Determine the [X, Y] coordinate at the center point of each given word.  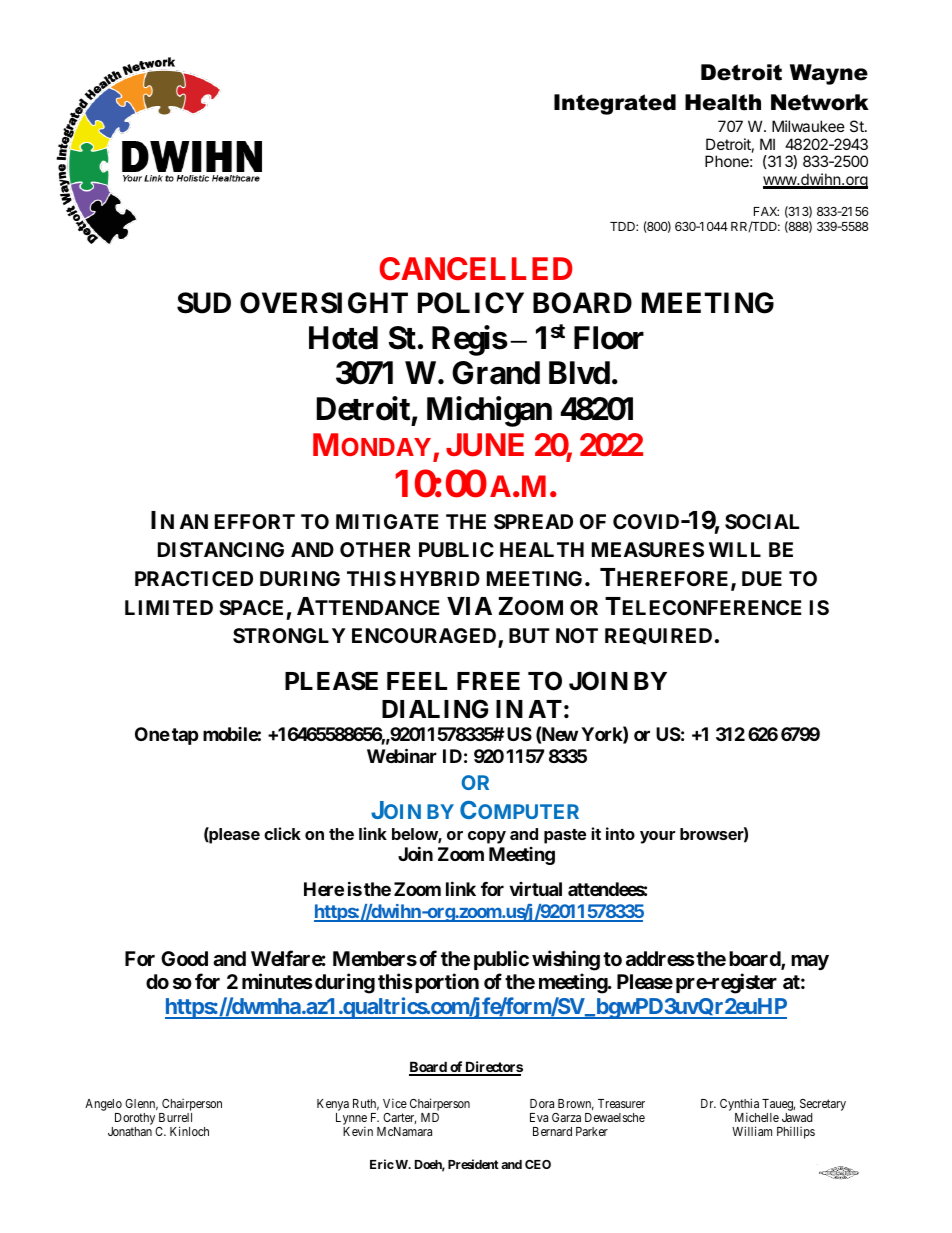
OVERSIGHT [324, 303]
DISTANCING [221, 549]
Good [184, 958]
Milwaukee [808, 126]
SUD [204, 303]
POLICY [471, 303]
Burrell [175, 1117]
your [657, 837]
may [810, 962]
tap [185, 736]
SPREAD [533, 521]
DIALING [435, 709]
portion [447, 983]
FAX [766, 211]
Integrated [615, 104]
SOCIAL [762, 521]
